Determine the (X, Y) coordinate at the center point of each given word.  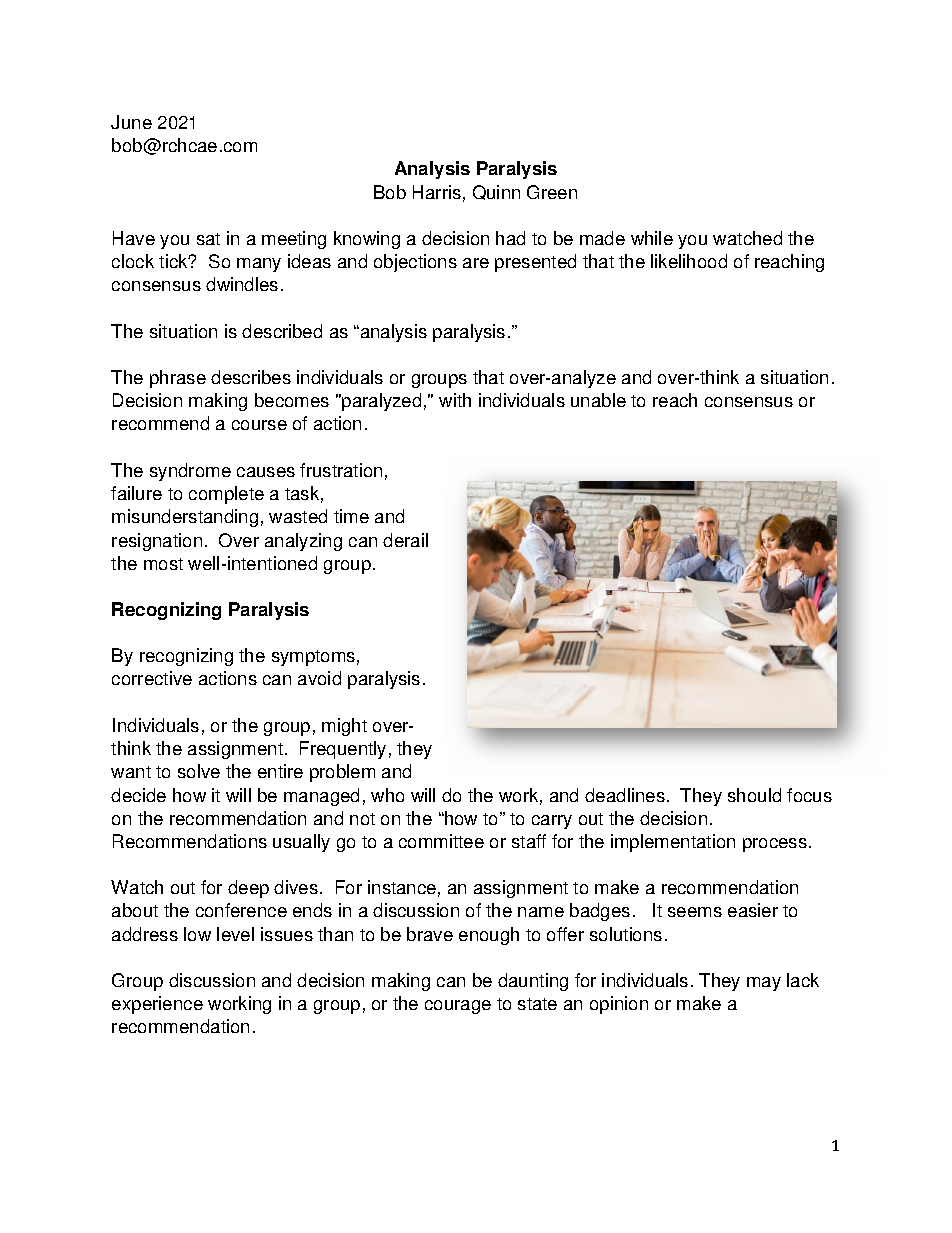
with (455, 400)
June (131, 122)
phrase (178, 379)
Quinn (496, 192)
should (754, 795)
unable (598, 400)
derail (405, 540)
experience (157, 1005)
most (163, 564)
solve (199, 771)
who (387, 795)
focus (809, 795)
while (652, 238)
